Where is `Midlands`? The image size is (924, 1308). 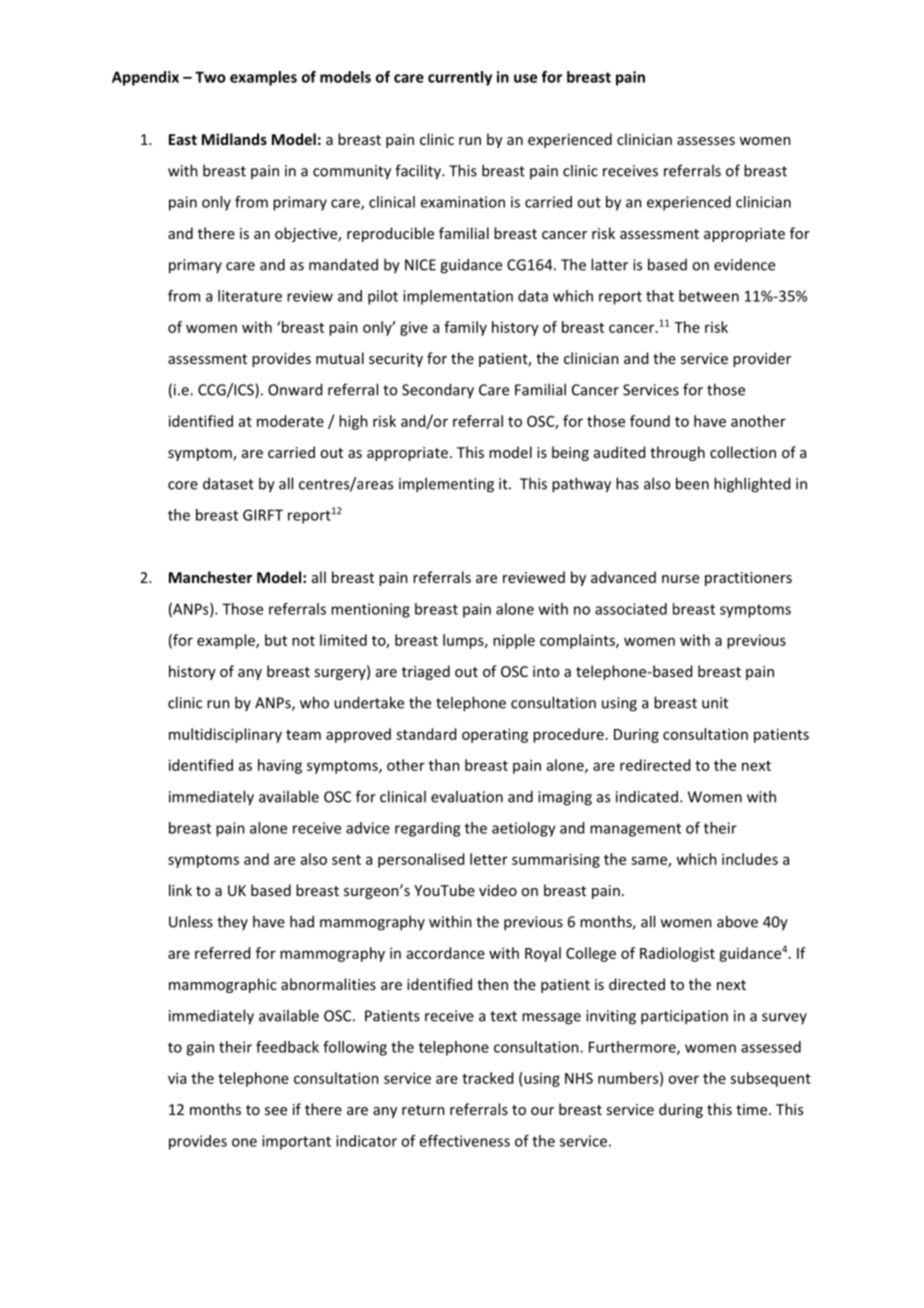 Midlands is located at coordinates (234, 139).
